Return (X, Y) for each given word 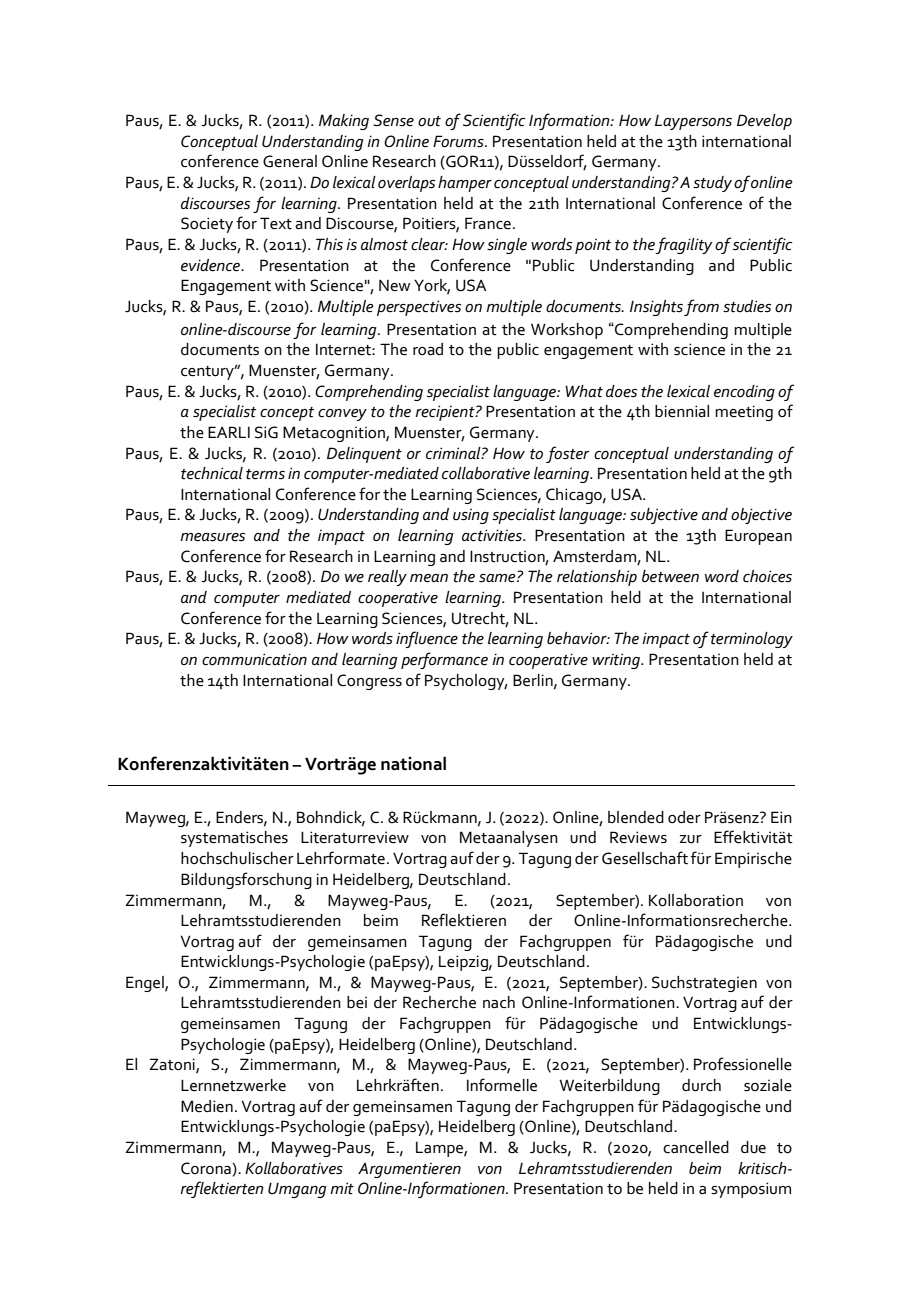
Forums (459, 141)
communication (254, 659)
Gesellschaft (645, 858)
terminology (752, 640)
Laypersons (693, 122)
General (290, 161)
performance (444, 660)
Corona (207, 1168)
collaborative (486, 473)
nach (499, 1002)
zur (691, 839)
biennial (682, 411)
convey (342, 415)
